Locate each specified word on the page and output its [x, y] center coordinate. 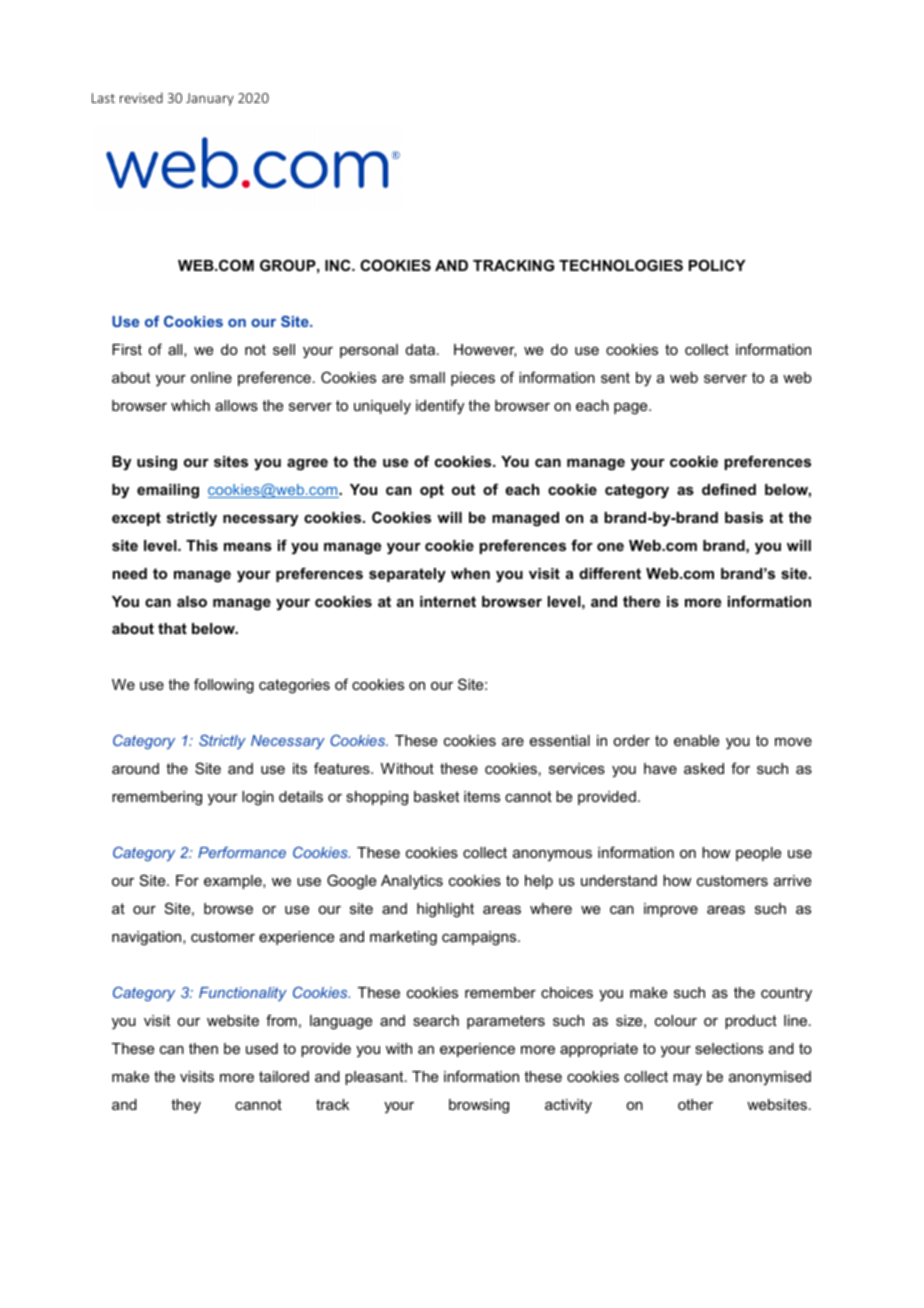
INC [339, 265]
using [157, 463]
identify [440, 407]
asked [704, 768]
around [135, 768]
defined [729, 489]
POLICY [717, 265]
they [186, 1106]
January [210, 99]
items [482, 796]
